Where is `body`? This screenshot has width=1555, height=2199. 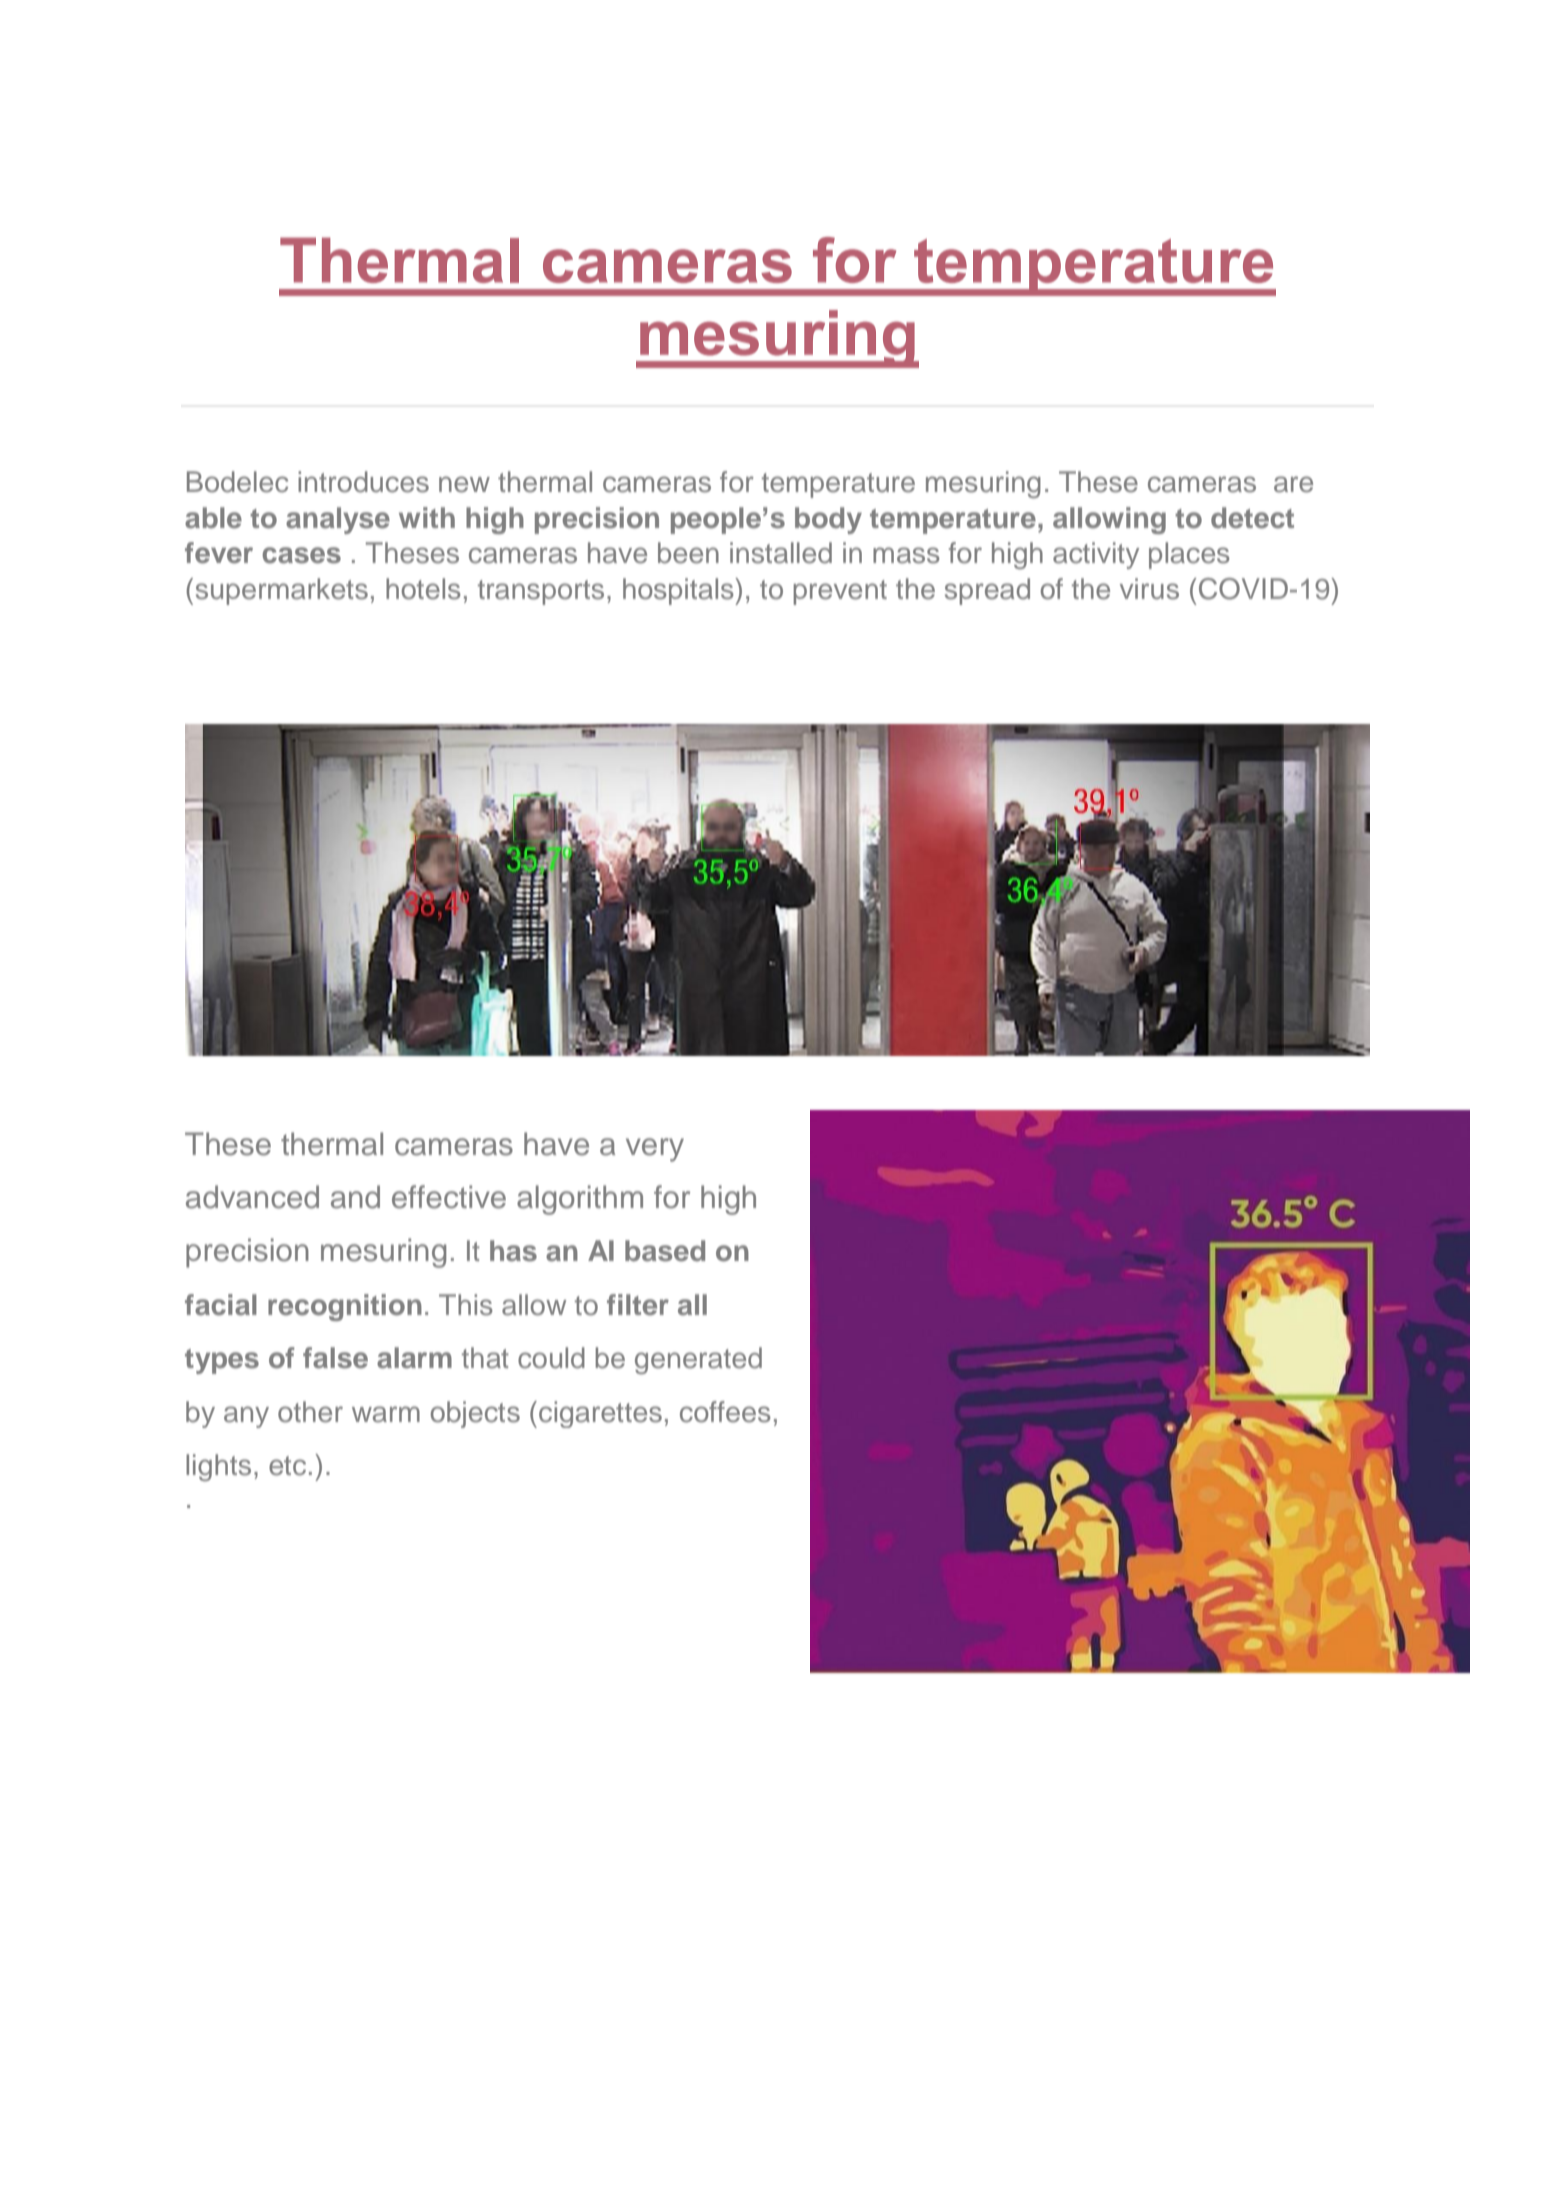 body is located at coordinates (828, 520).
